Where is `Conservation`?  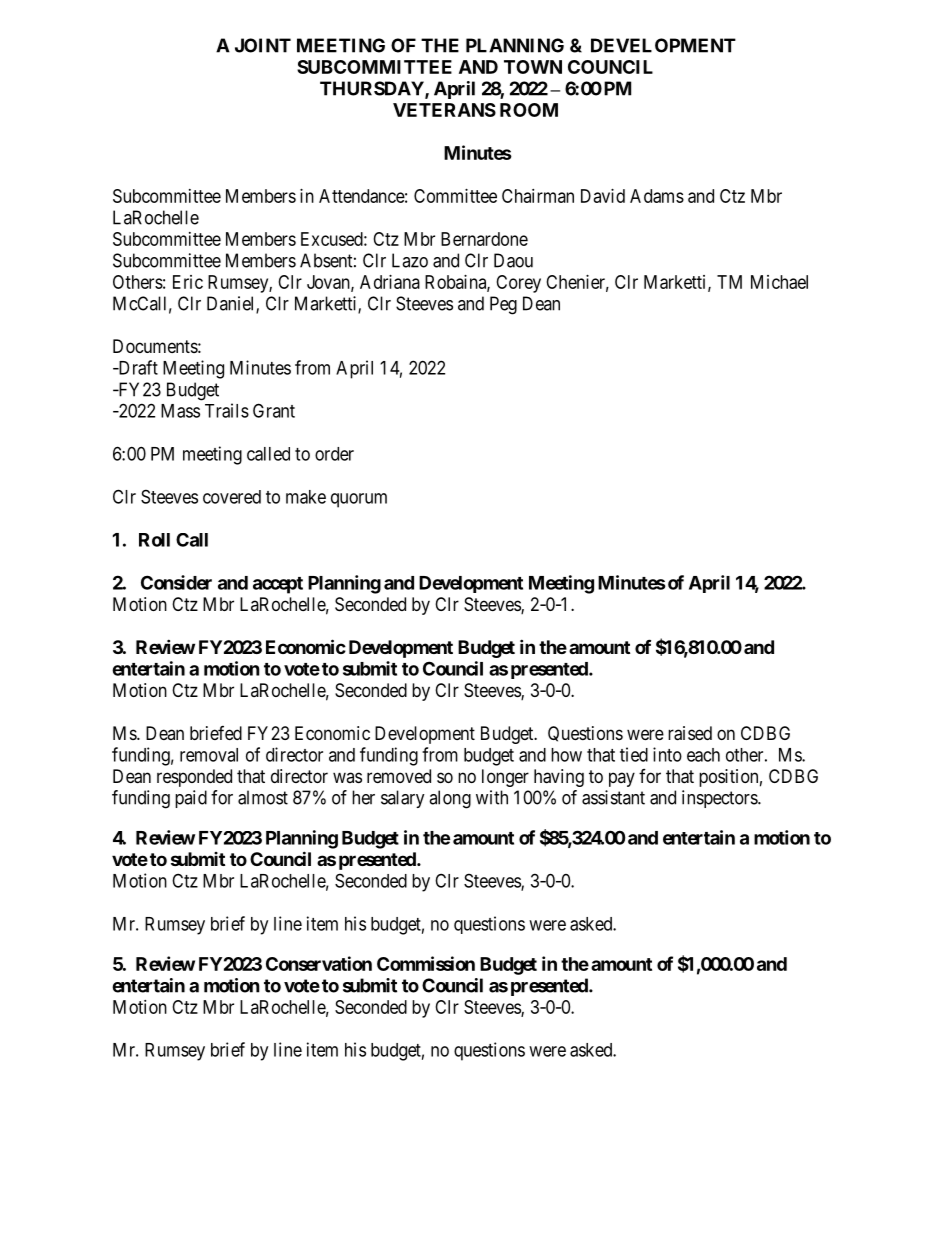 Conservation is located at coordinates (319, 963).
